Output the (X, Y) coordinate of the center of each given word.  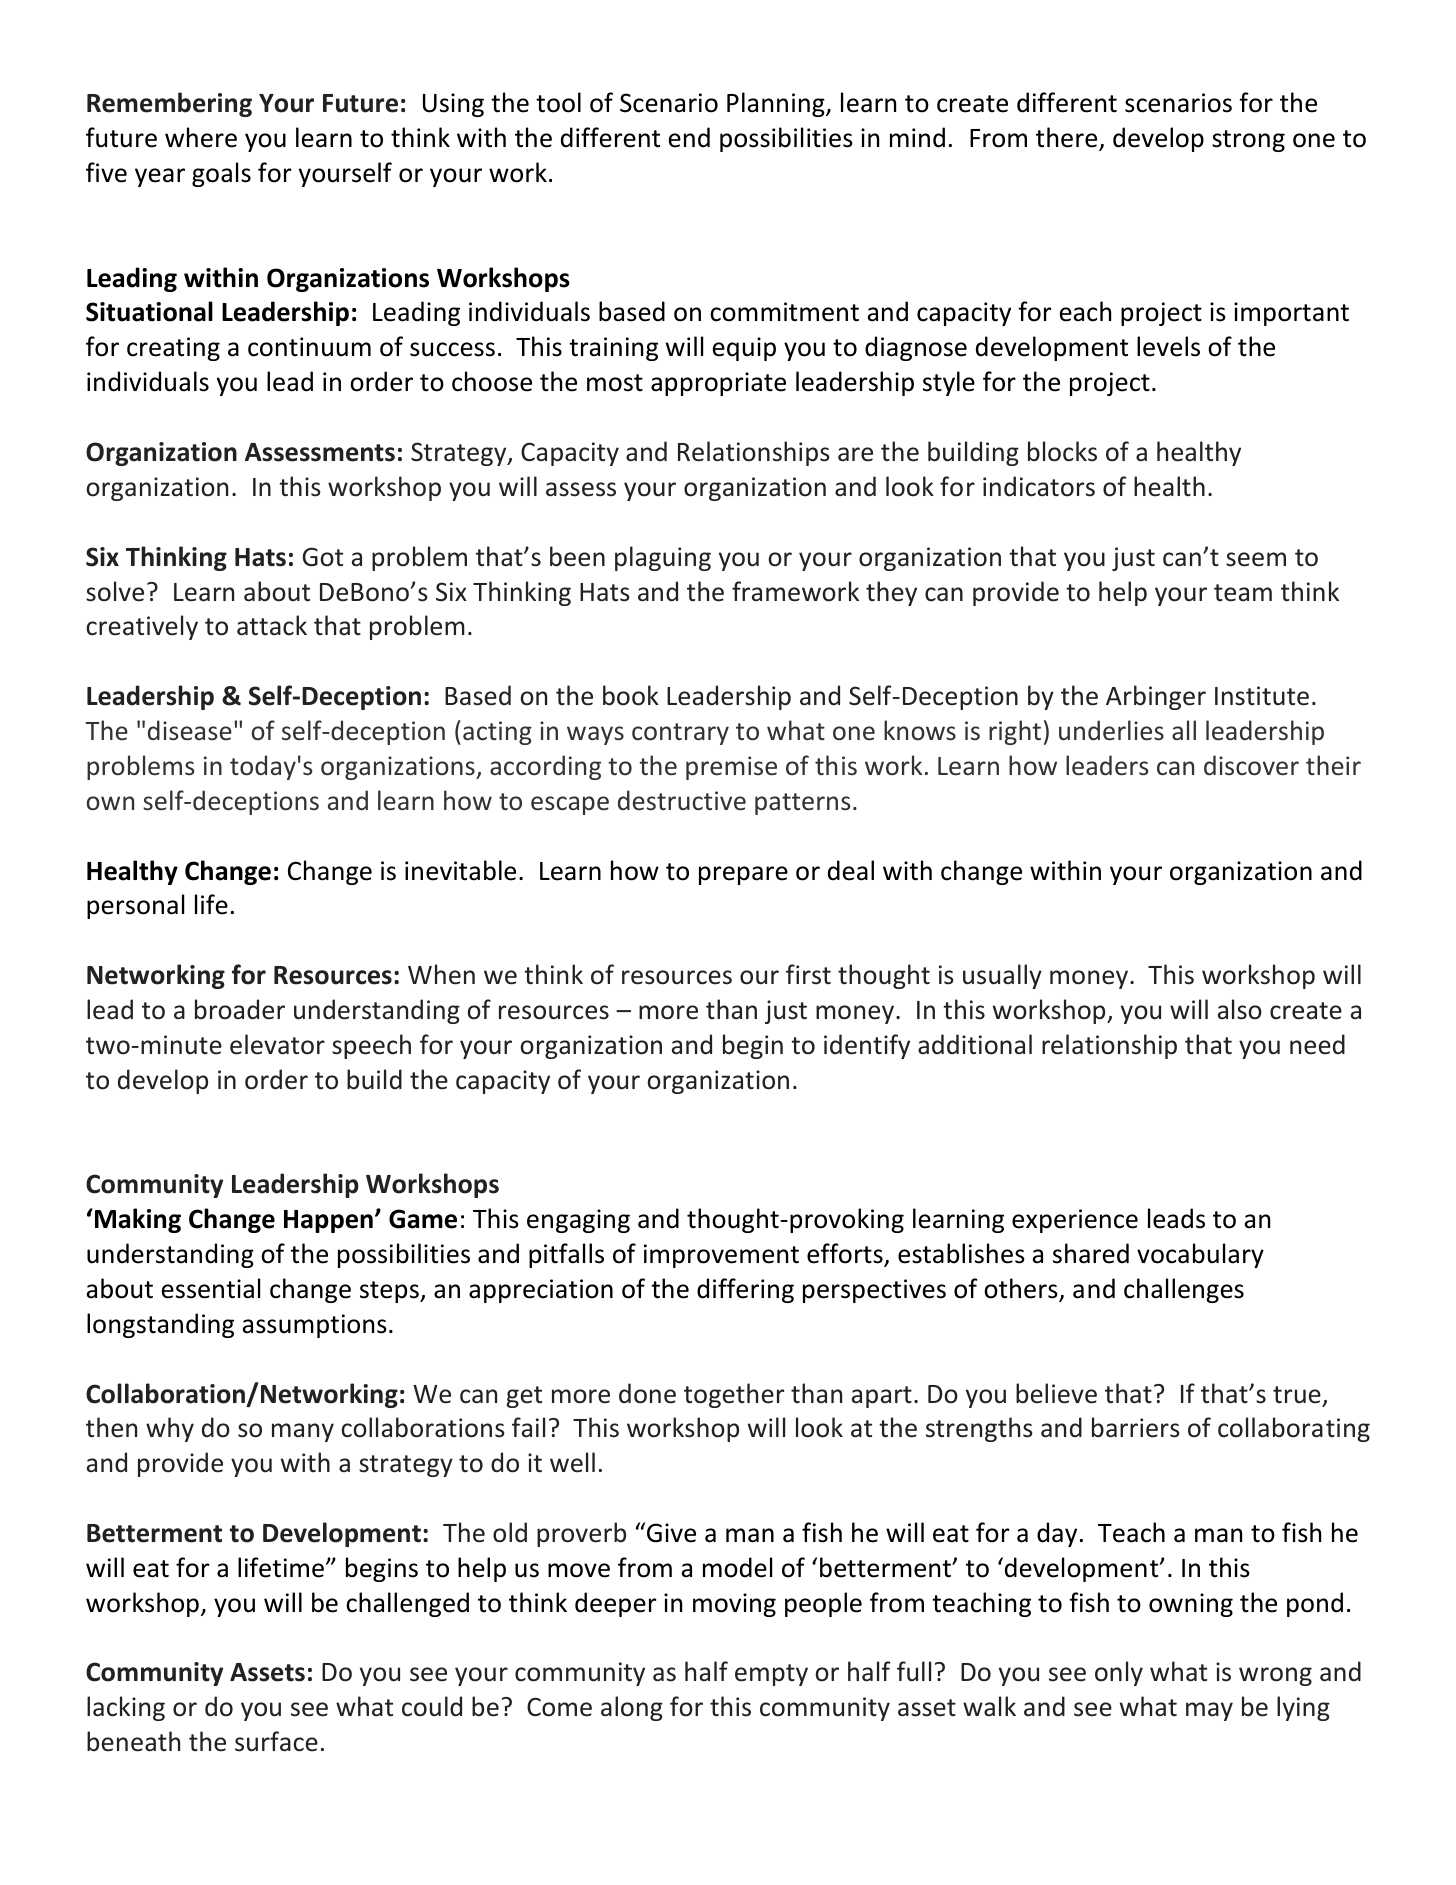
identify (867, 1046)
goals (221, 174)
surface (276, 1741)
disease (190, 730)
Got (323, 557)
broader (240, 1009)
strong (1248, 141)
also (1240, 1009)
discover (1251, 765)
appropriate (718, 384)
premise (731, 768)
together (734, 1395)
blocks (1062, 451)
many (303, 1432)
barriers (1136, 1427)
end (689, 137)
